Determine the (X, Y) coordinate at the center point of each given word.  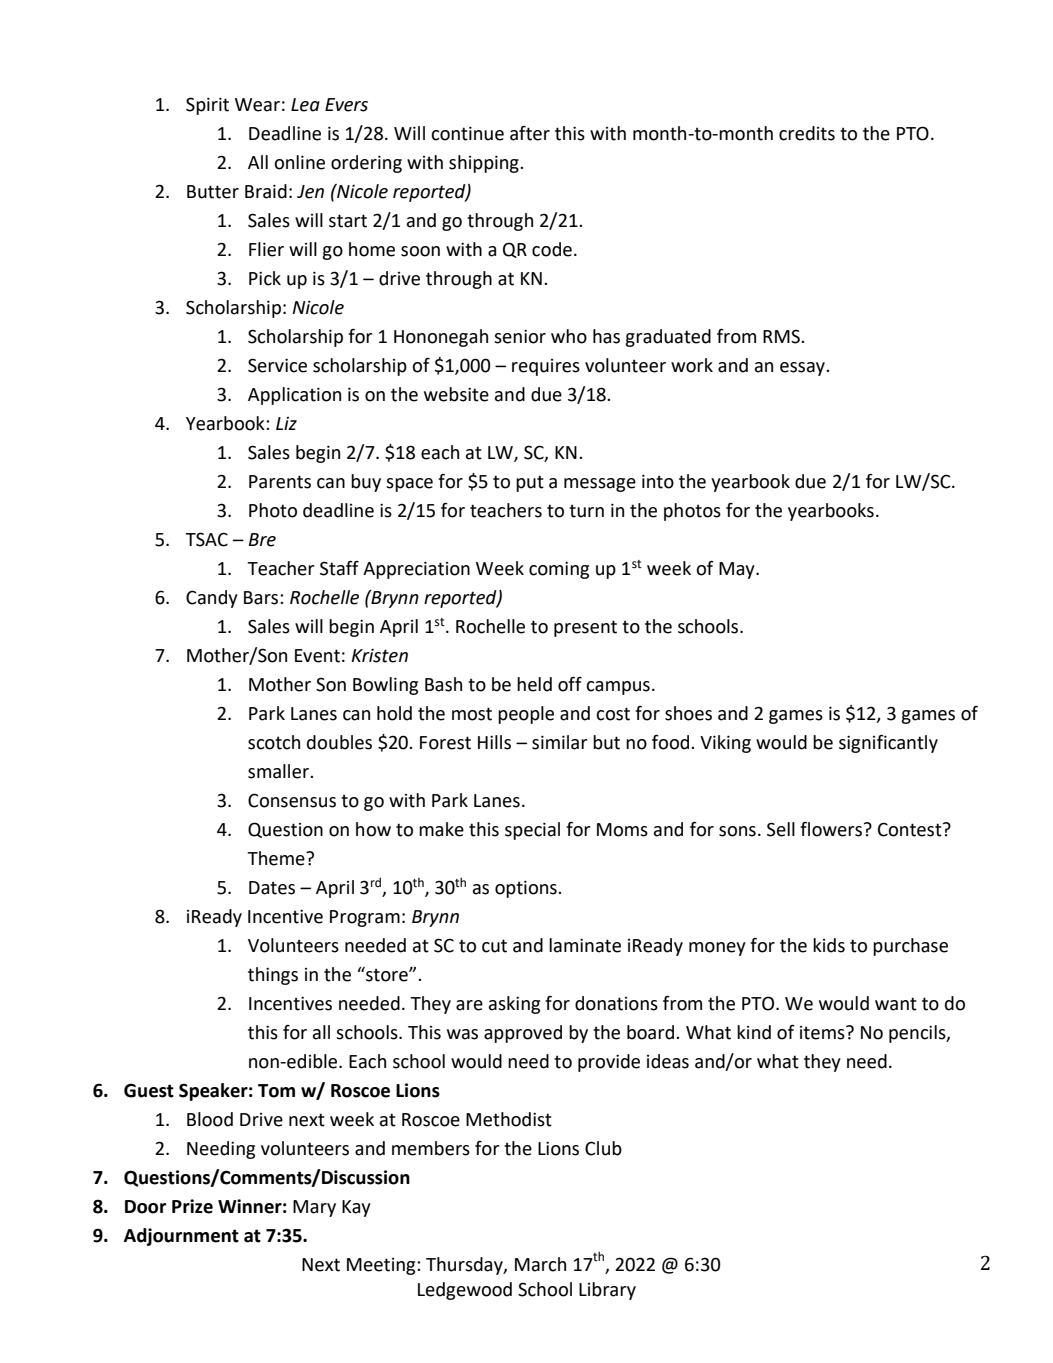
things (273, 976)
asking (514, 1005)
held (534, 684)
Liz (286, 423)
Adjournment (181, 1237)
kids (829, 945)
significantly (888, 744)
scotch (274, 742)
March (540, 1264)
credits (807, 133)
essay (803, 369)
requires (546, 367)
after (530, 133)
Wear (257, 105)
